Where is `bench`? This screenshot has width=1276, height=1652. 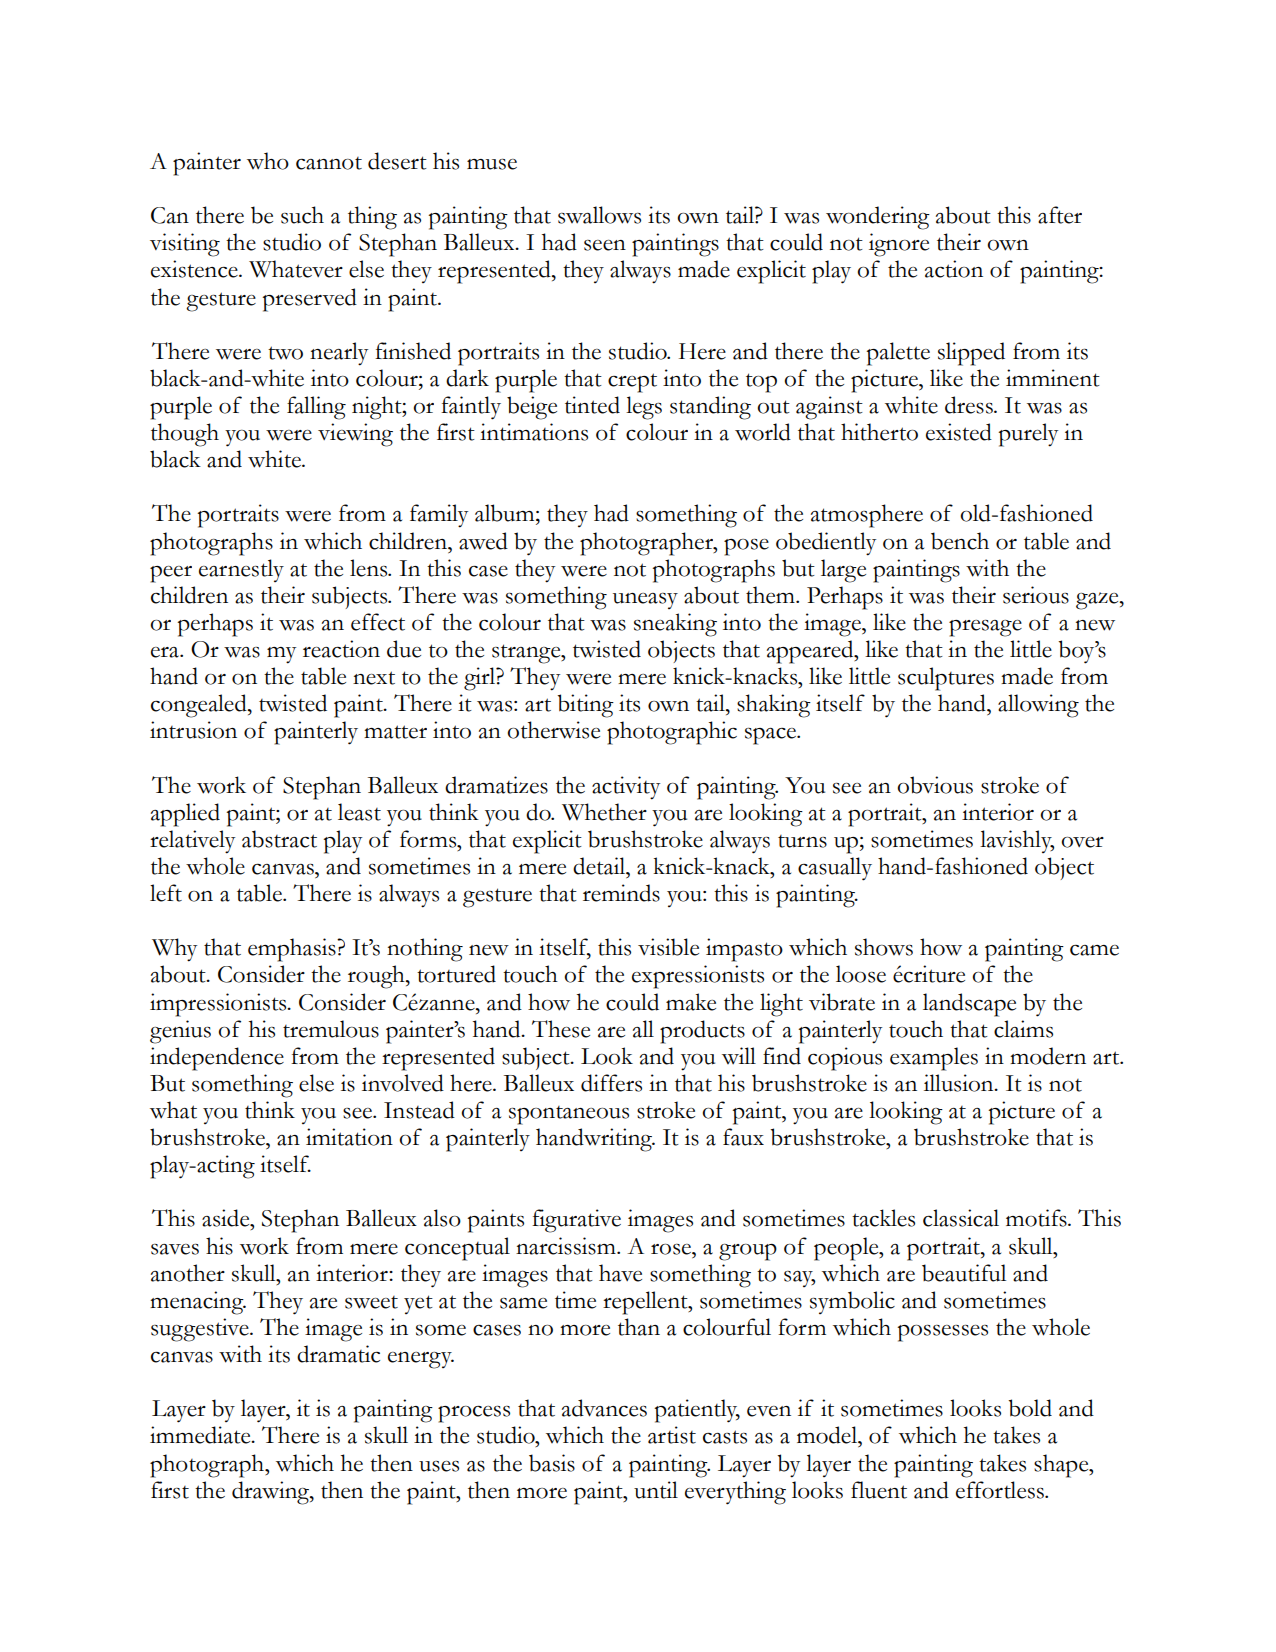
bench is located at coordinates (960, 541).
